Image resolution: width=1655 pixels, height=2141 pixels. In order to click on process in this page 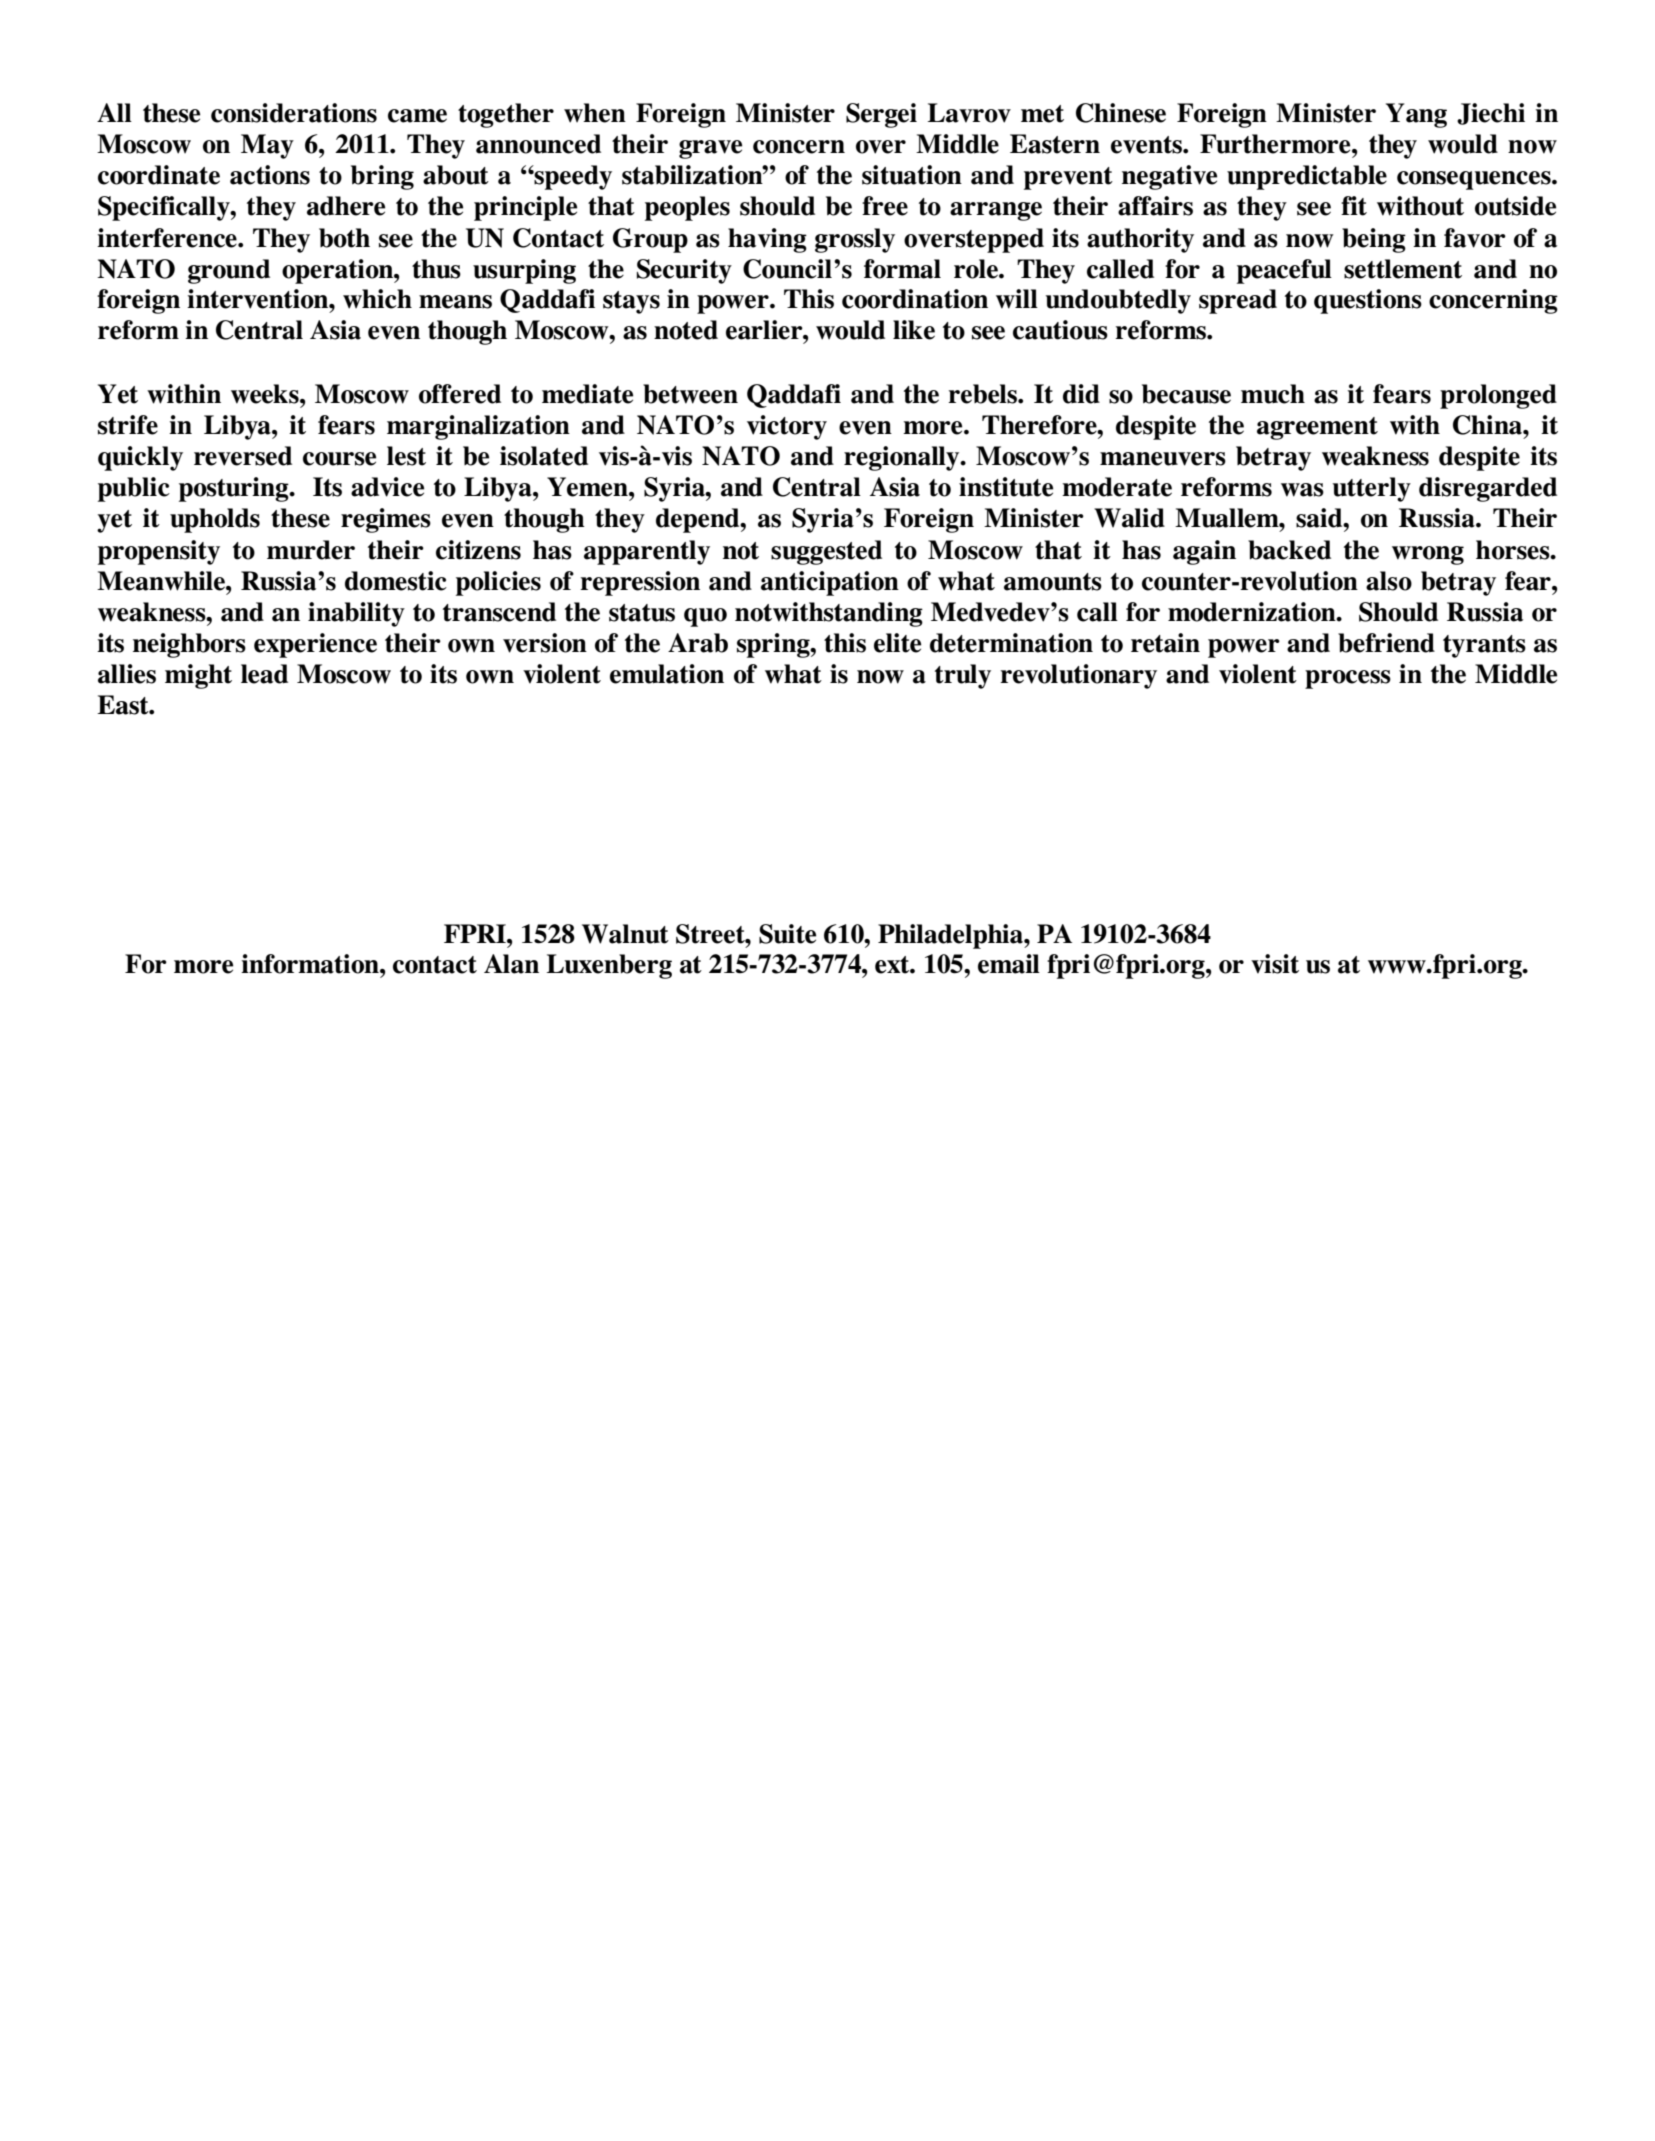, I will do `click(1348, 679)`.
